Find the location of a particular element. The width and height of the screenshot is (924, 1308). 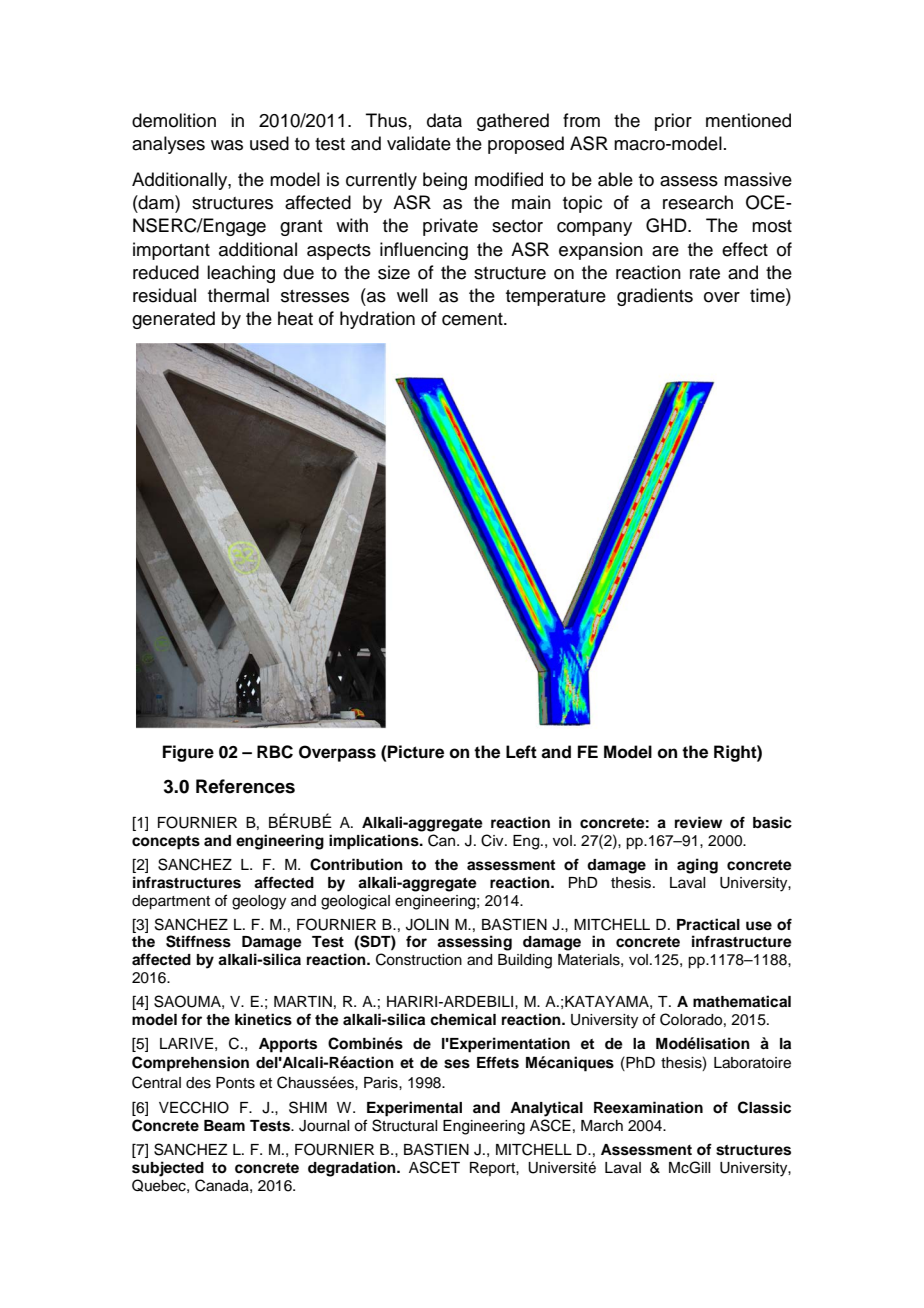

Experimental is located at coordinates (414, 1109).
